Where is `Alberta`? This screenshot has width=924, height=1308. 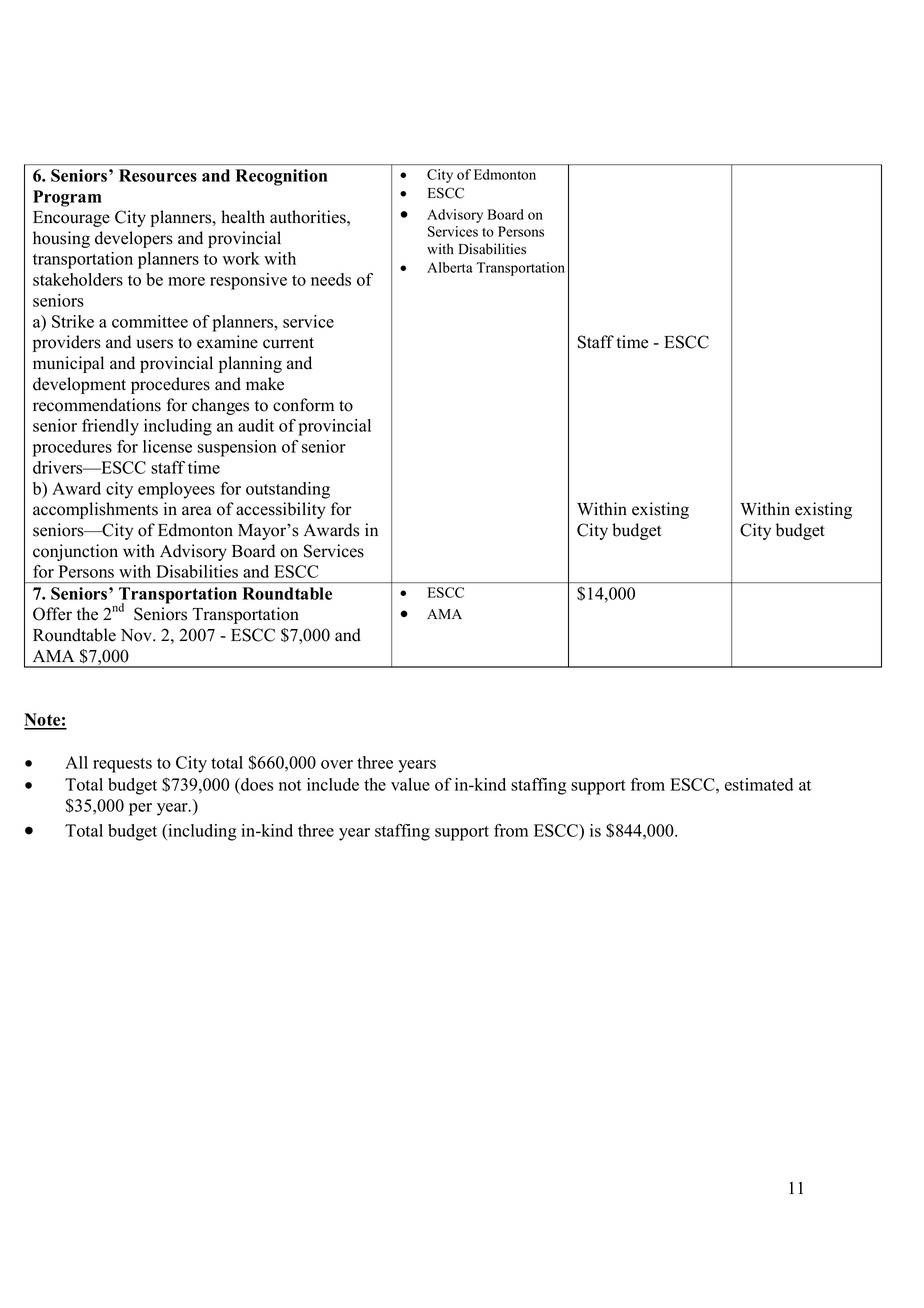 Alberta is located at coordinates (450, 267).
